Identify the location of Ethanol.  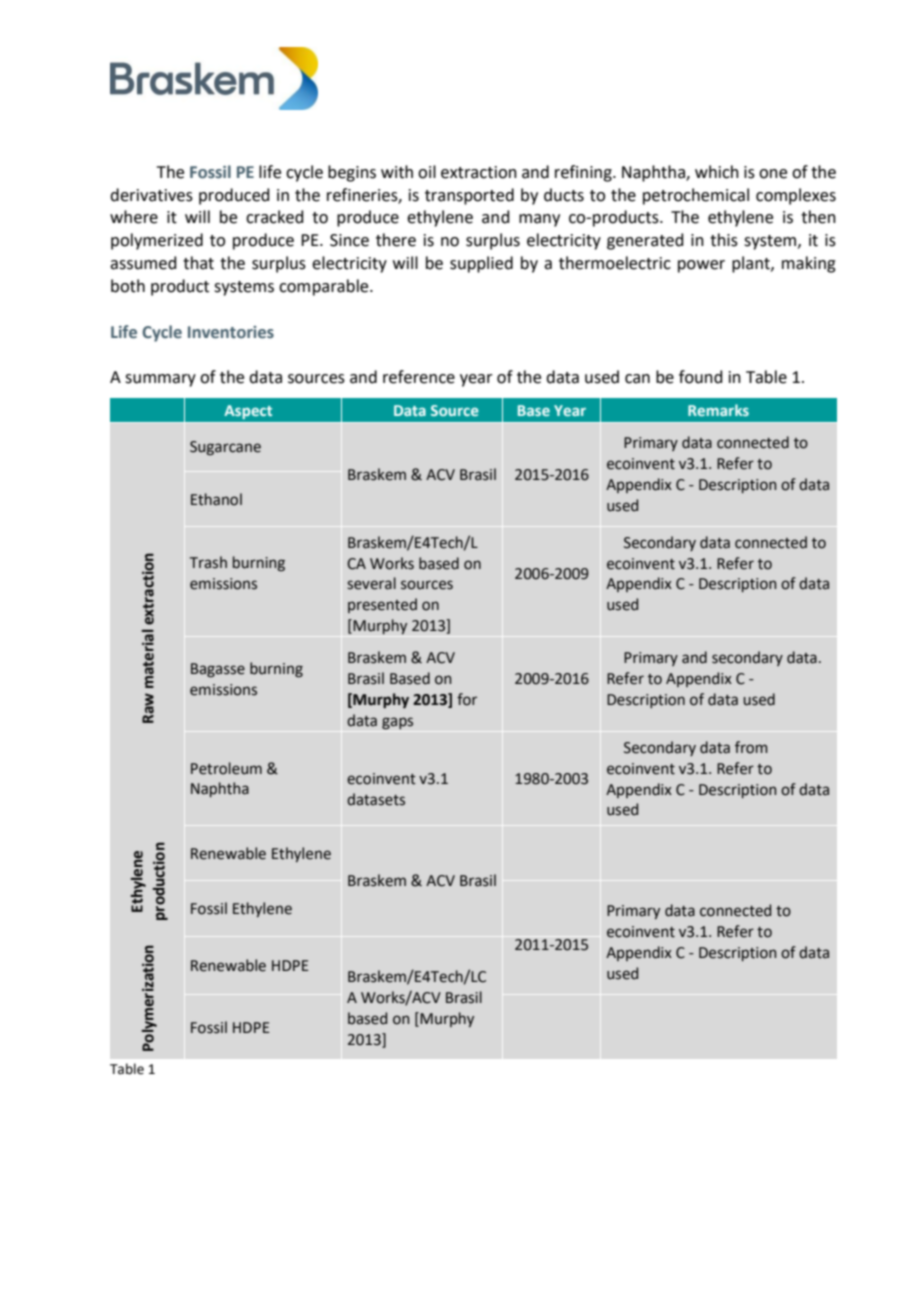
(216, 499).
